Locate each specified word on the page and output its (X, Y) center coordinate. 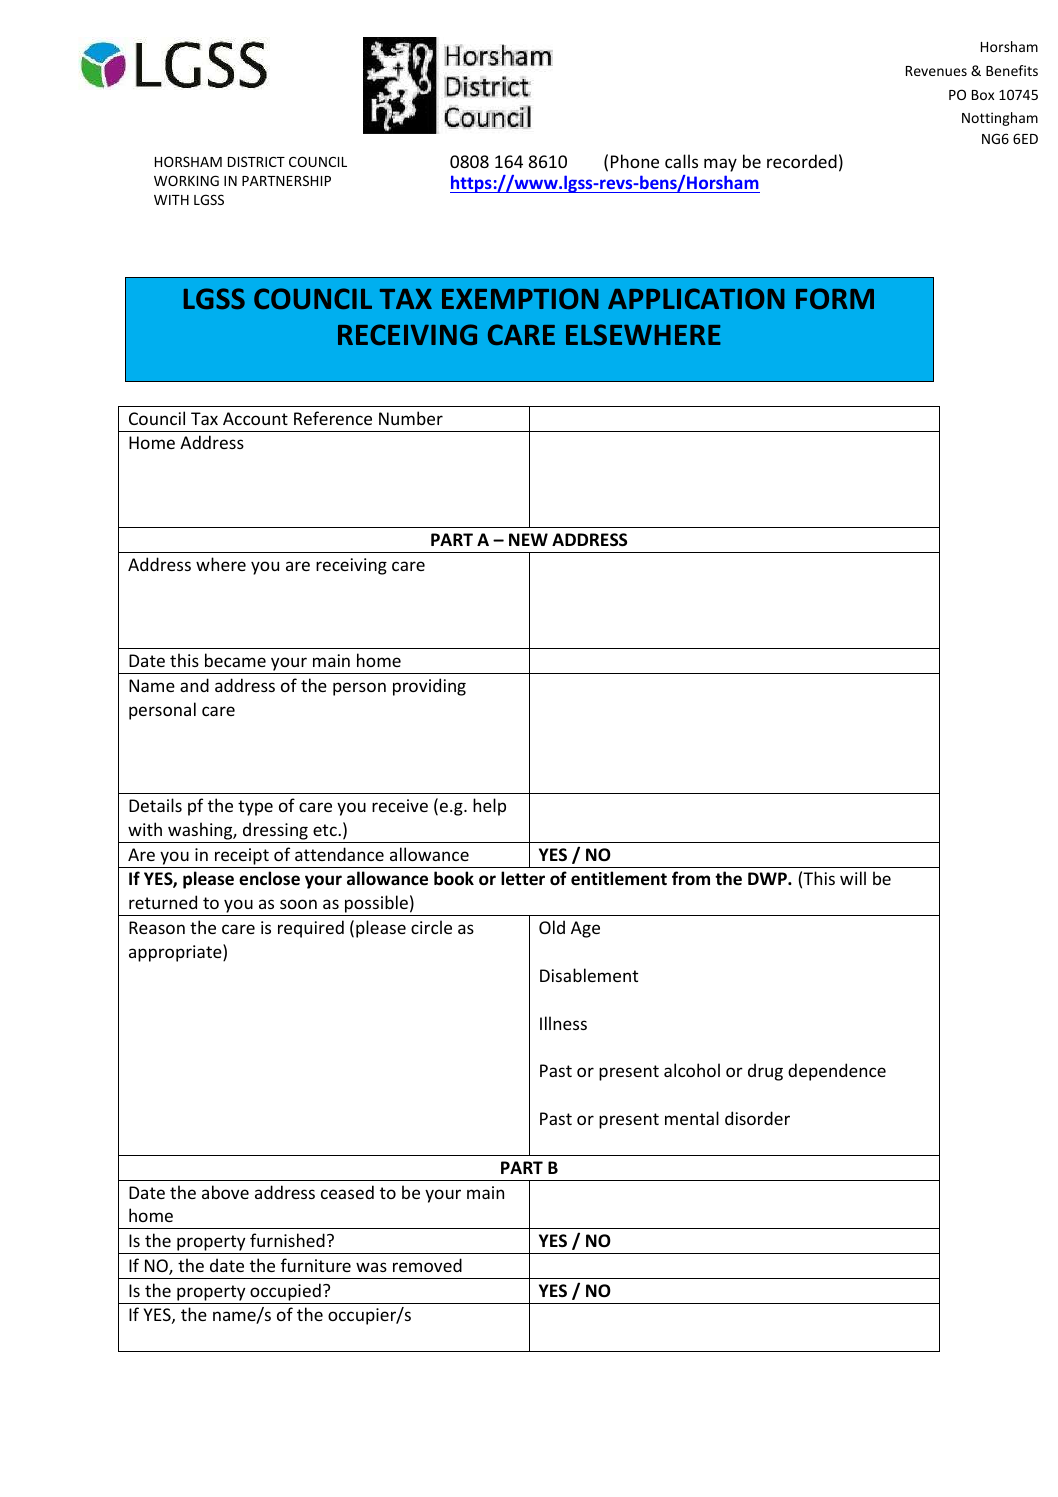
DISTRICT (256, 161)
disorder (757, 1118)
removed (427, 1265)
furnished (287, 1240)
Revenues (936, 71)
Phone (635, 161)
